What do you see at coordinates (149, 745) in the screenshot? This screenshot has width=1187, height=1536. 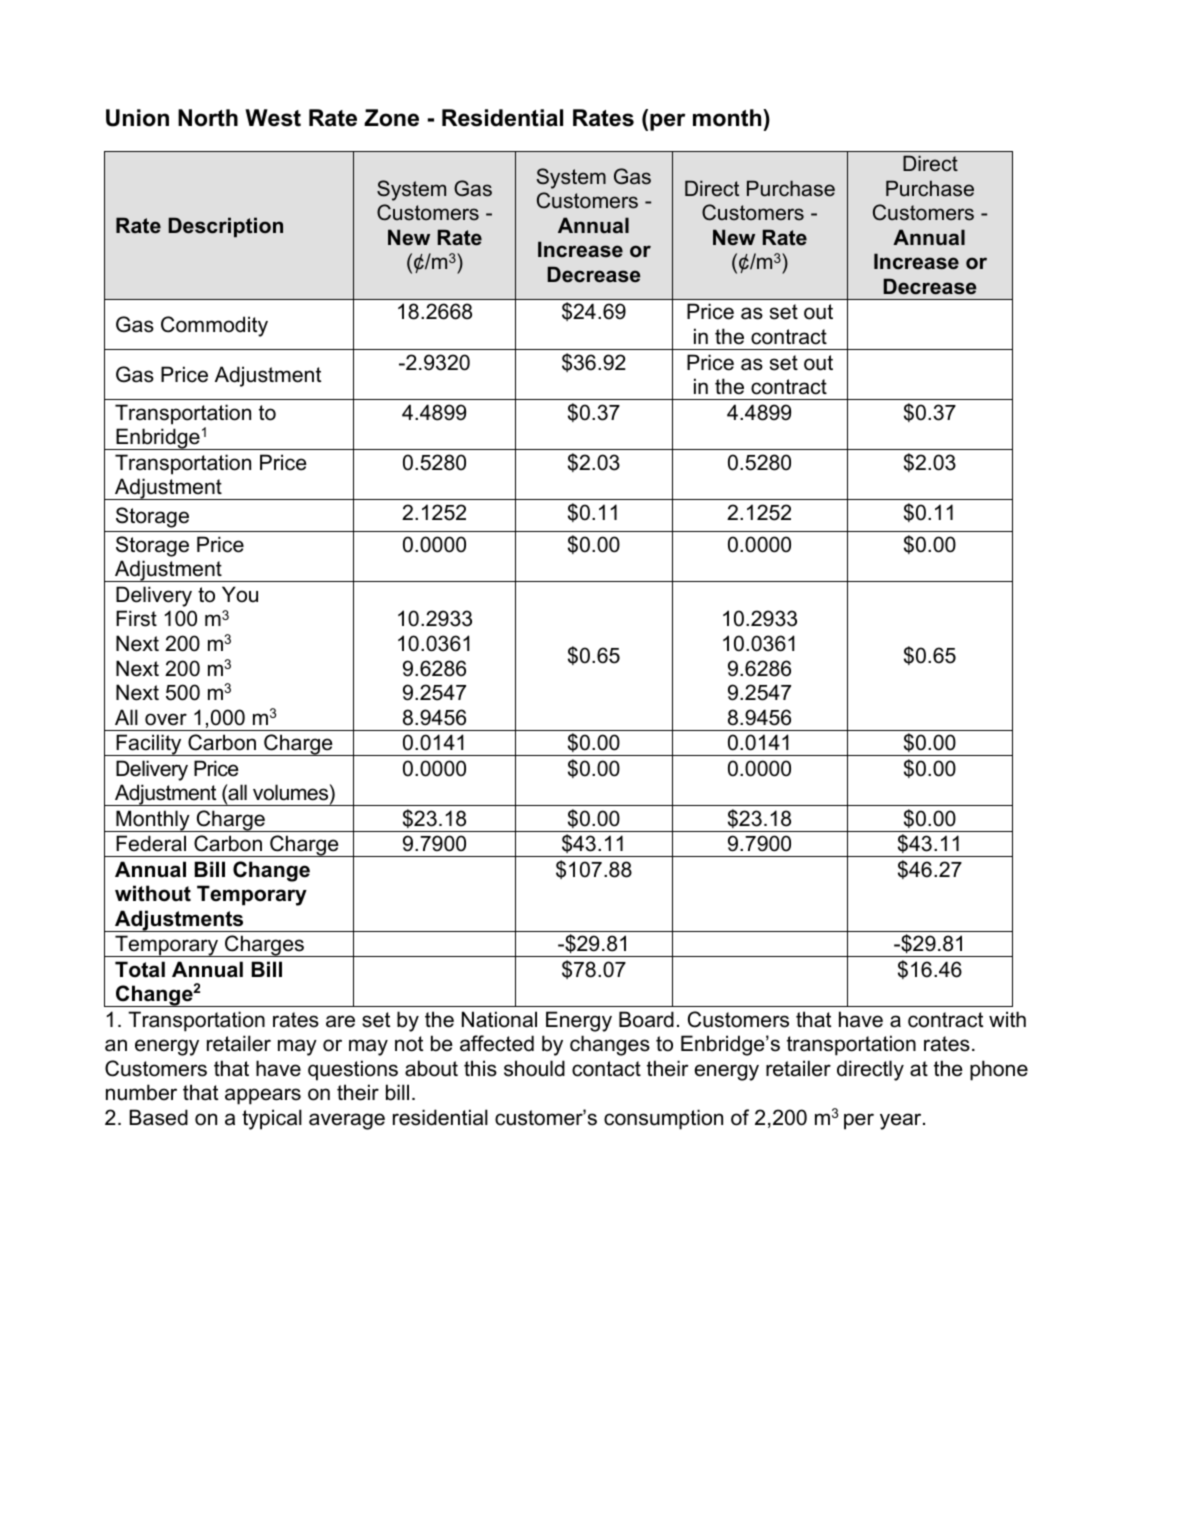 I see `Facility` at bounding box center [149, 745].
